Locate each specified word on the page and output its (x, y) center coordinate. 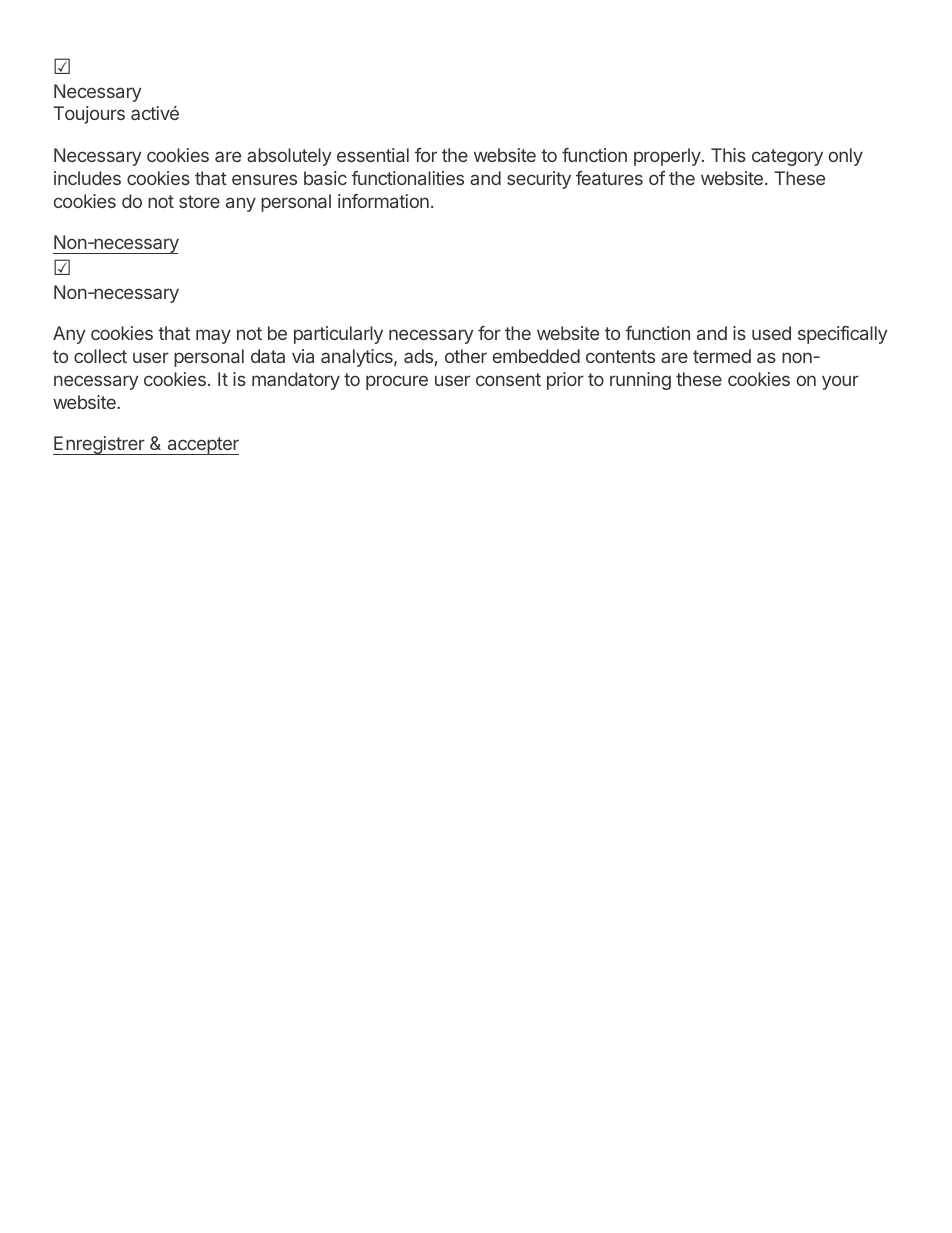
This (728, 155)
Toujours (89, 115)
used (771, 333)
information (383, 201)
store (199, 201)
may (213, 336)
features (609, 178)
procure (397, 382)
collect (100, 356)
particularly (338, 335)
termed (722, 356)
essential (373, 155)
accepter (202, 446)
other (466, 356)
